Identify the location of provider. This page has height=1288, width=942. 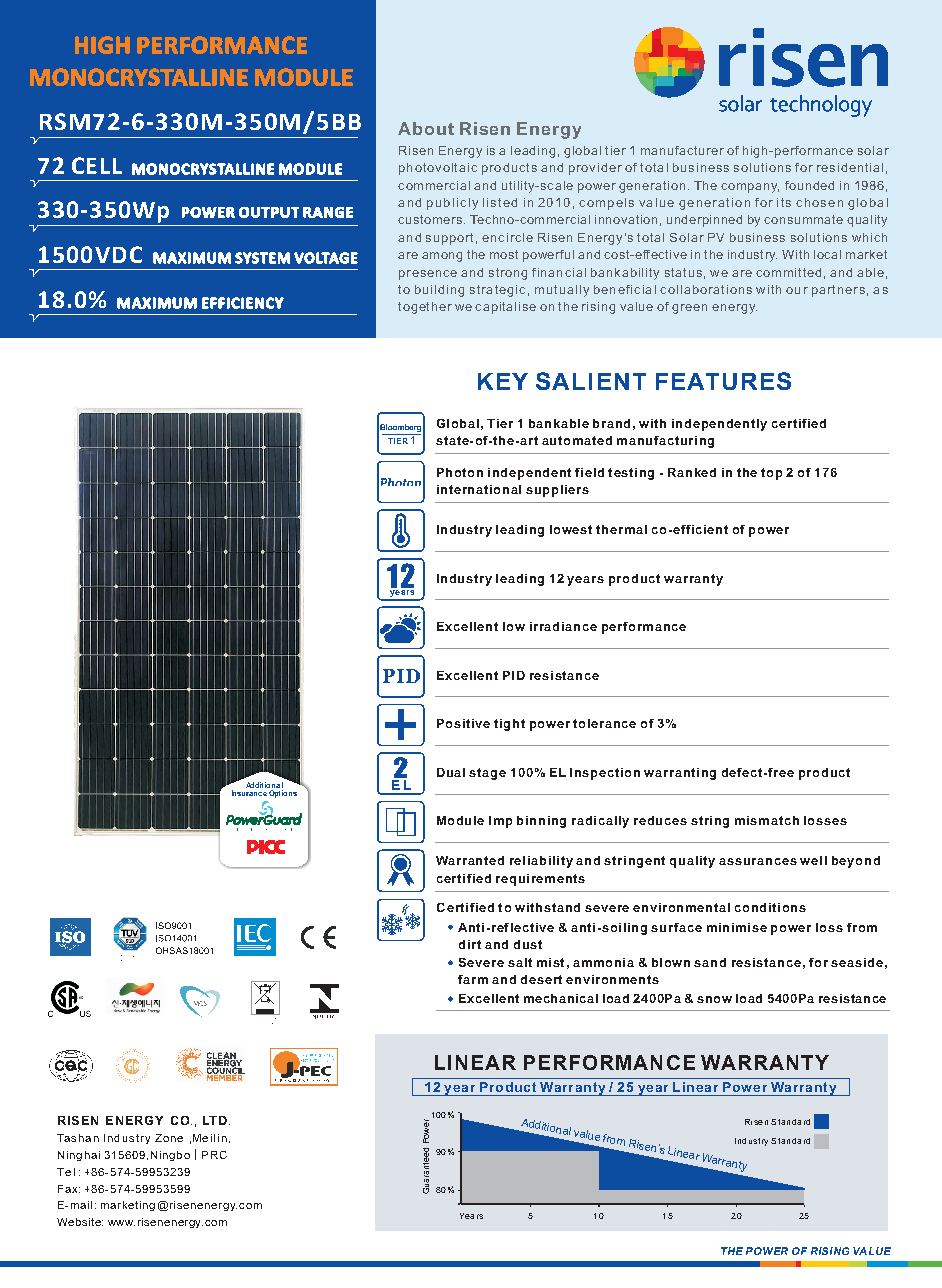
(595, 169).
